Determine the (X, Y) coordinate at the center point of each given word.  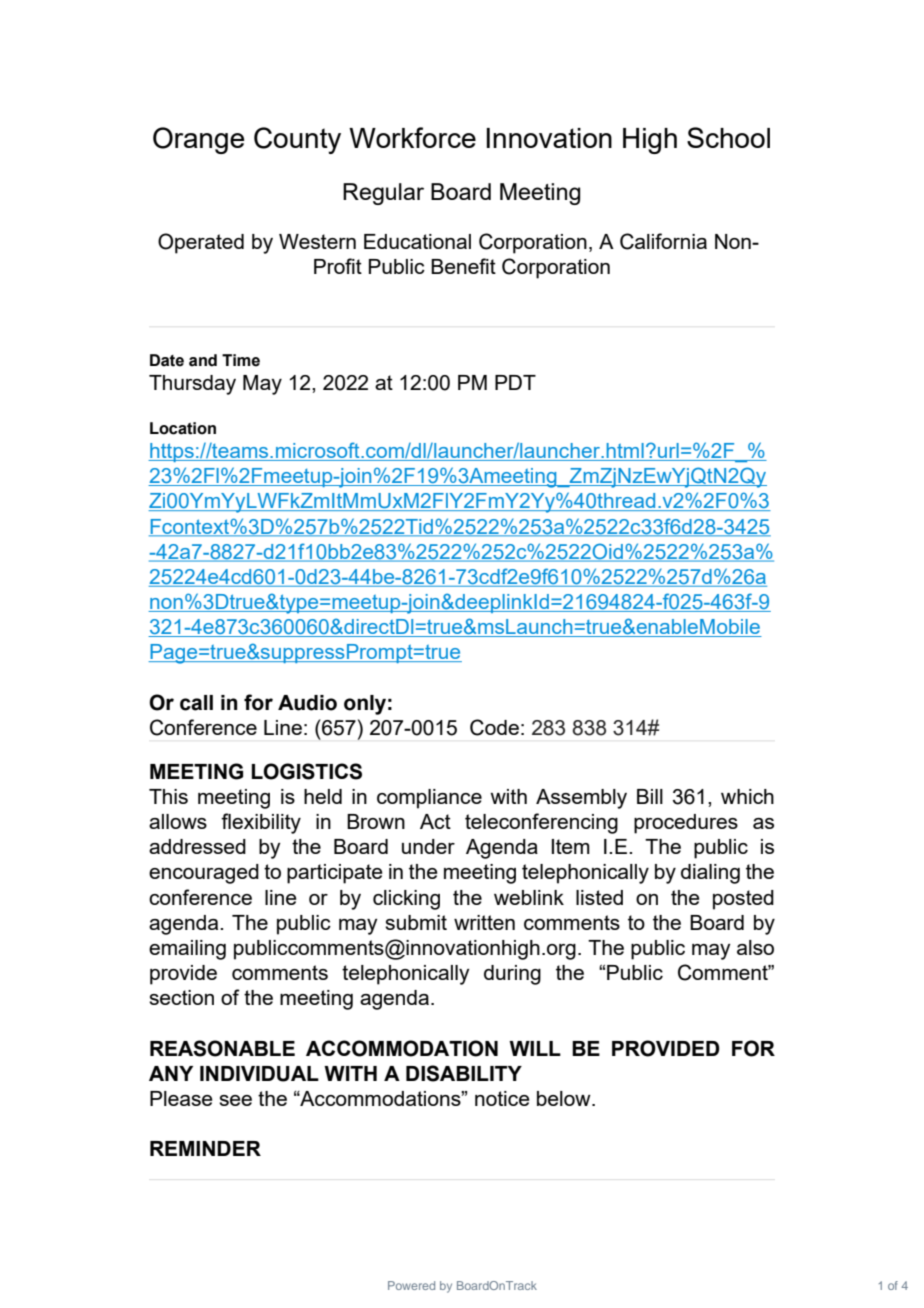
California (663, 241)
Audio (307, 703)
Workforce (412, 137)
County (297, 140)
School (728, 137)
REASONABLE (222, 1048)
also (755, 947)
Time (241, 360)
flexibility (261, 823)
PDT (515, 382)
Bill (650, 796)
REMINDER (205, 1148)
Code (494, 727)
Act (435, 821)
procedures (686, 824)
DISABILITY (464, 1073)
